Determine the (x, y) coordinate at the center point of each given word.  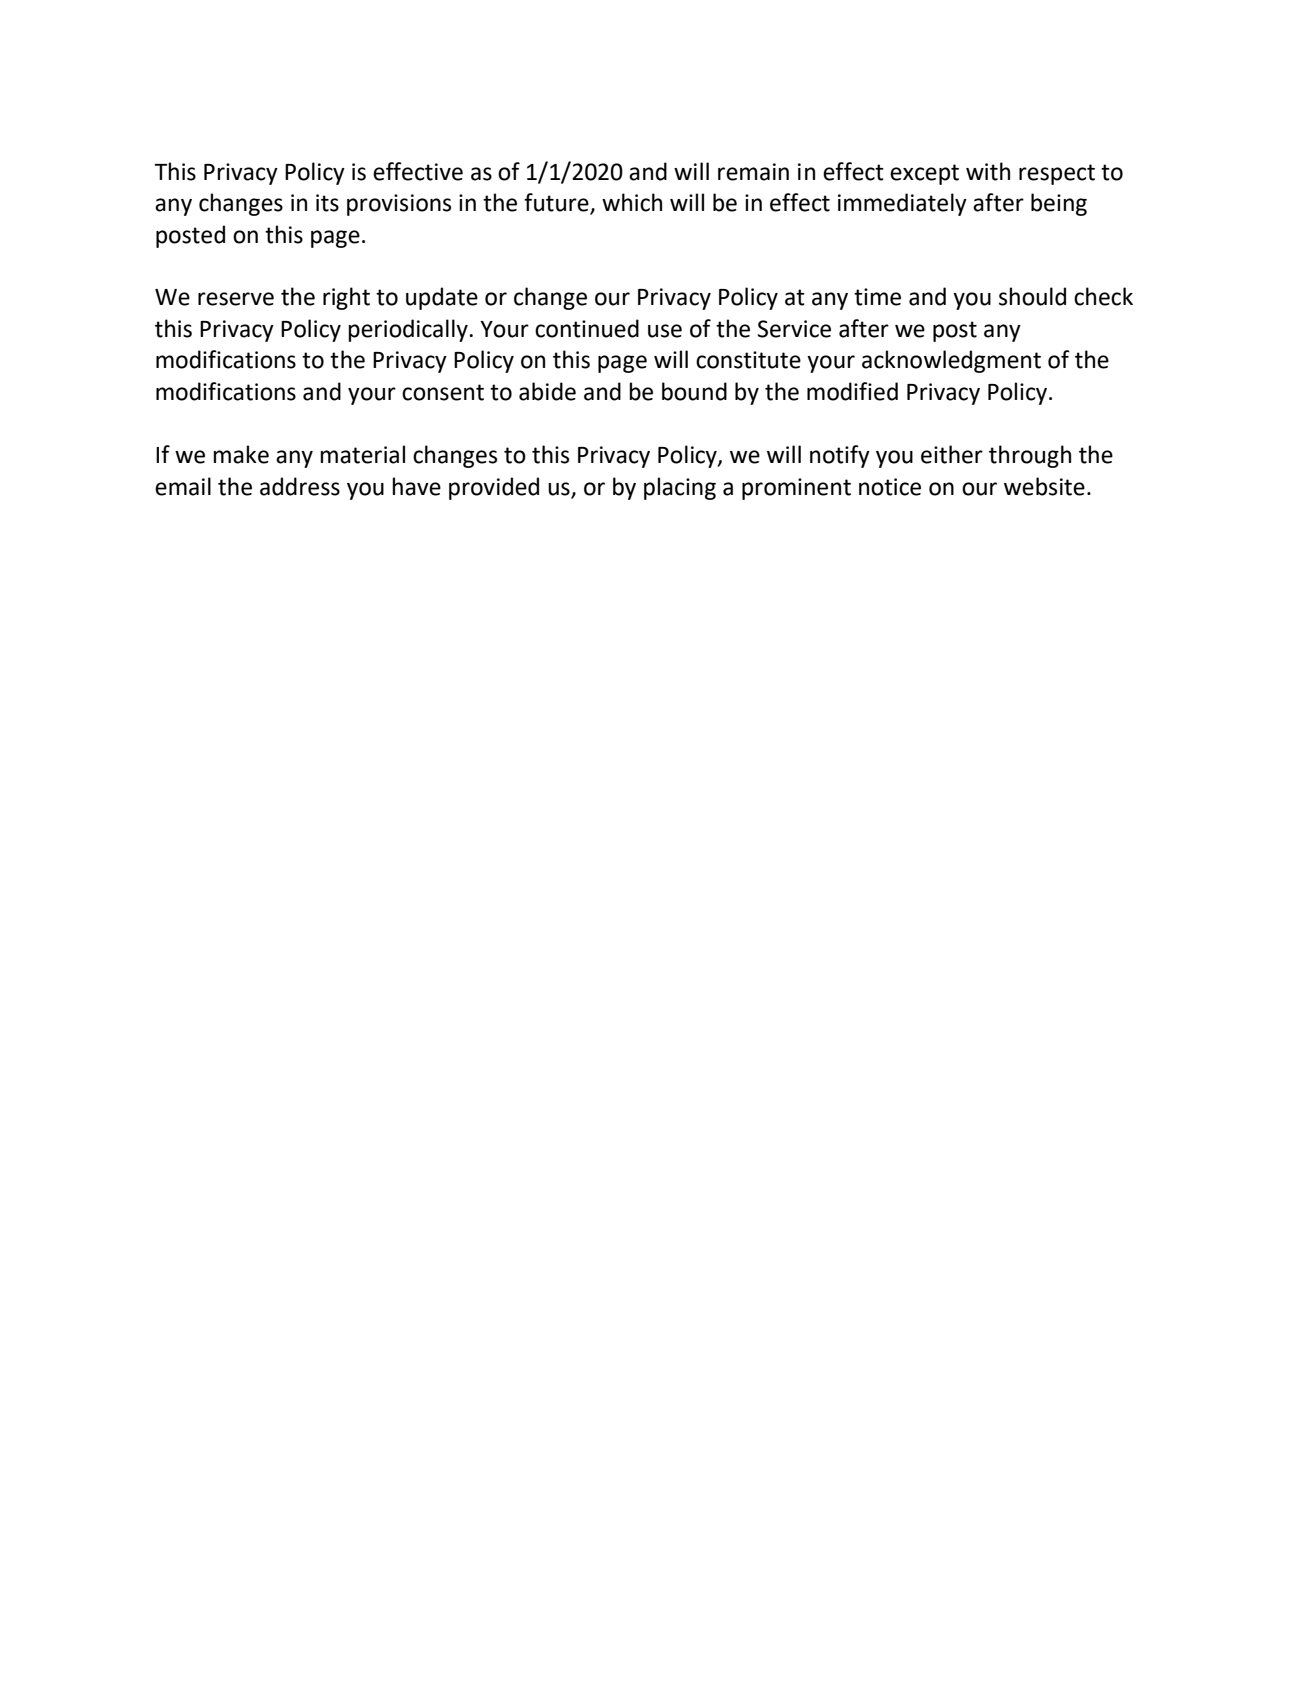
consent (443, 392)
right (346, 298)
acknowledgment (951, 361)
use (665, 331)
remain (753, 172)
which (632, 202)
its (327, 203)
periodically (408, 330)
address (300, 486)
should (1032, 296)
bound (694, 391)
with (988, 171)
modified (852, 391)
